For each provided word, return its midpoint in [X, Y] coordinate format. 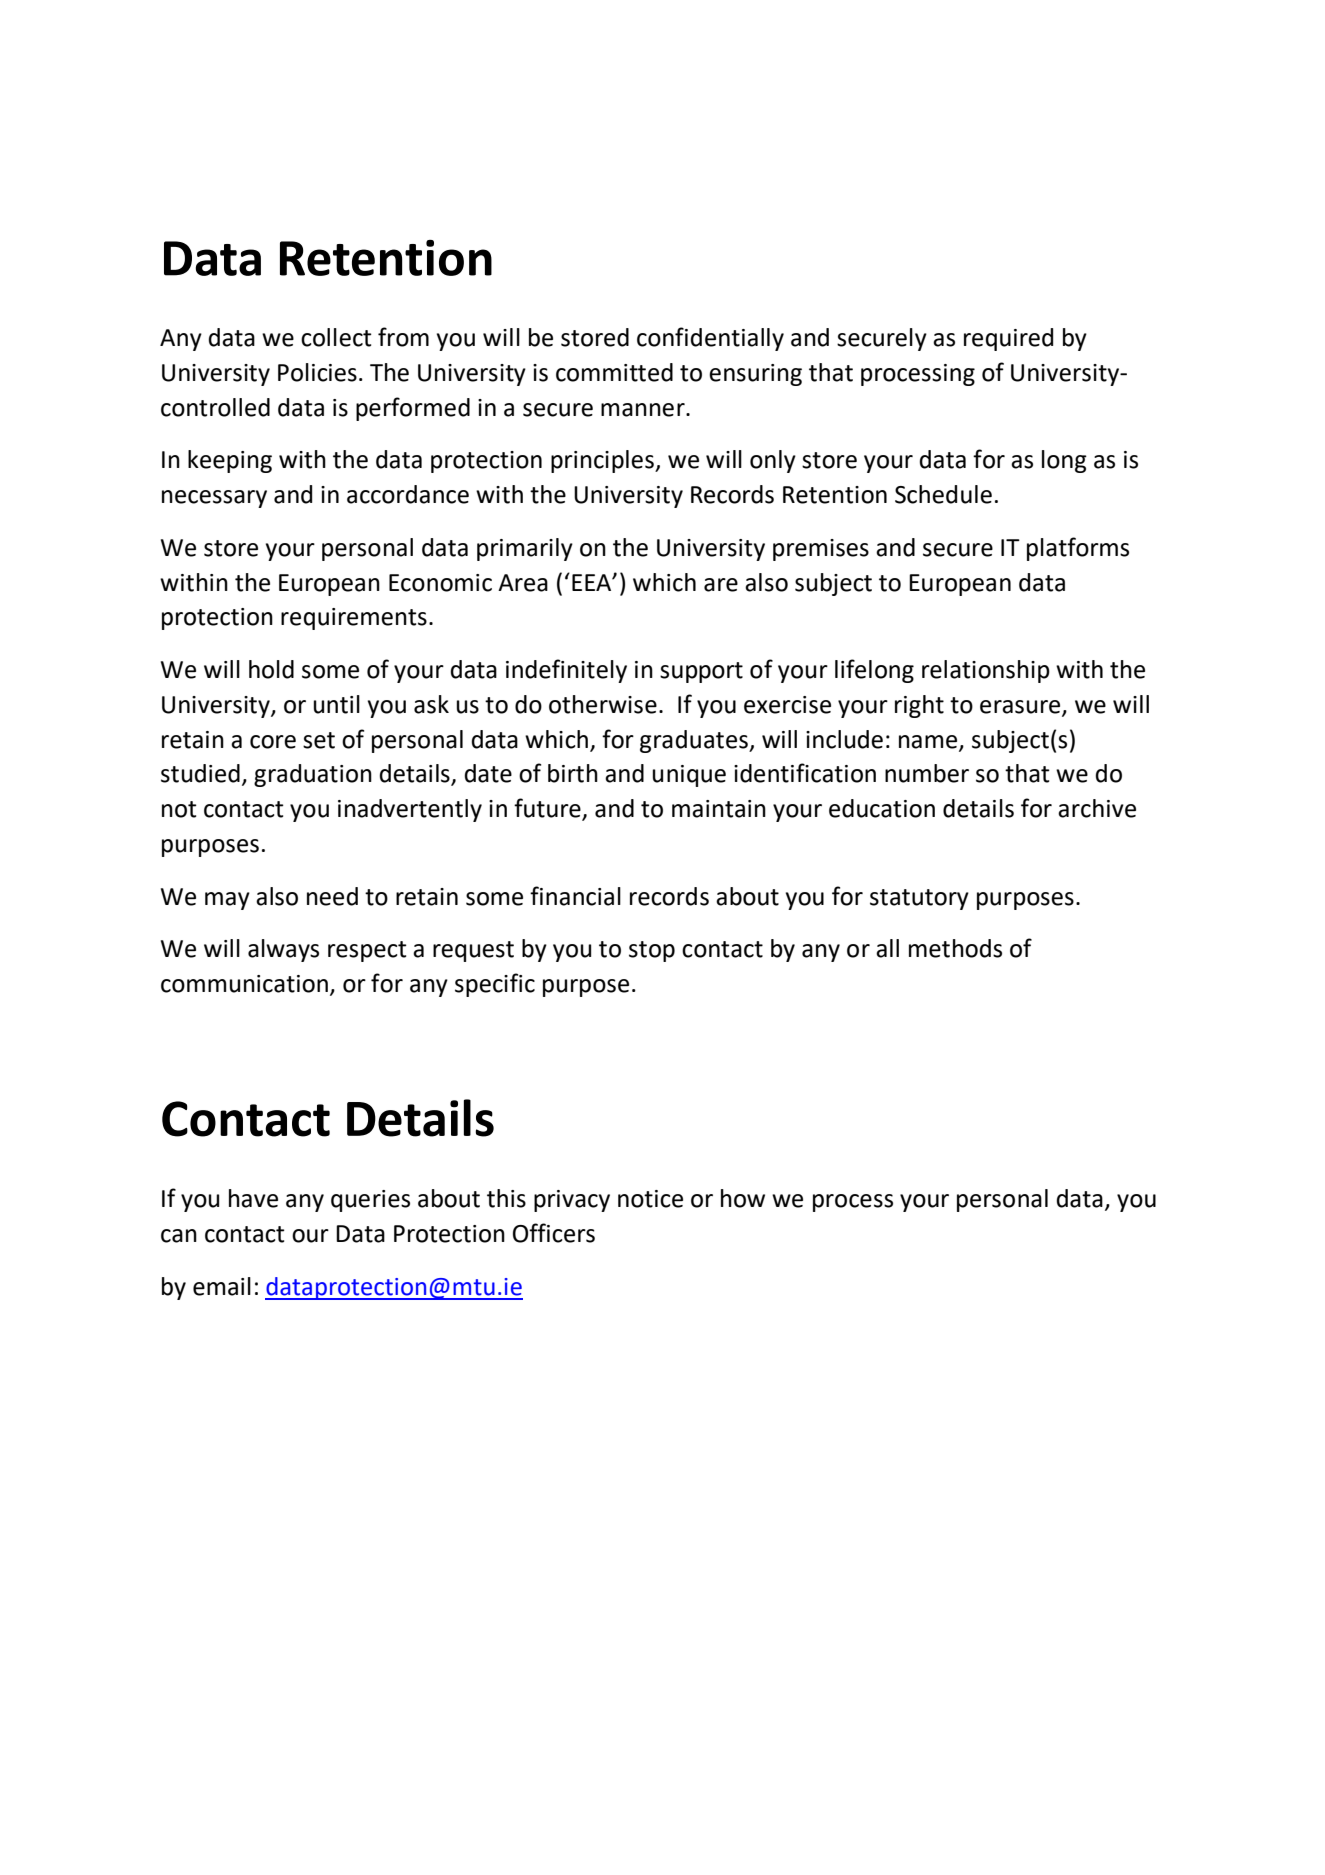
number [927, 773]
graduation [313, 775]
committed [614, 372]
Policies [317, 372]
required [1008, 339]
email [222, 1286]
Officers [554, 1233]
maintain [719, 809]
